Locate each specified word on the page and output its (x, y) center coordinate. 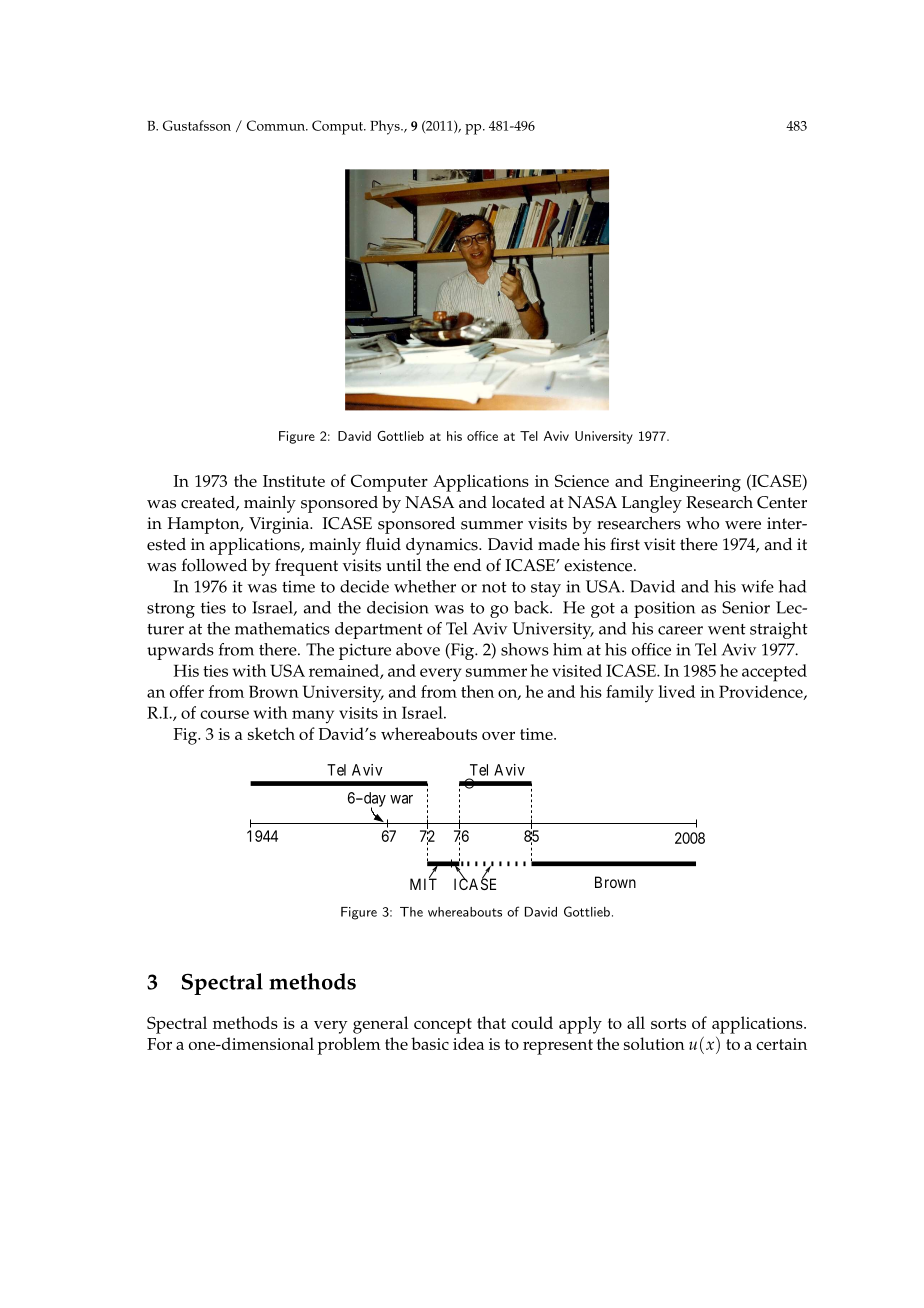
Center (782, 502)
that (491, 1022)
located (518, 502)
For (159, 1044)
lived (676, 691)
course (224, 714)
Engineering (695, 483)
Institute (294, 481)
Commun (277, 125)
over (498, 736)
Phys (386, 127)
